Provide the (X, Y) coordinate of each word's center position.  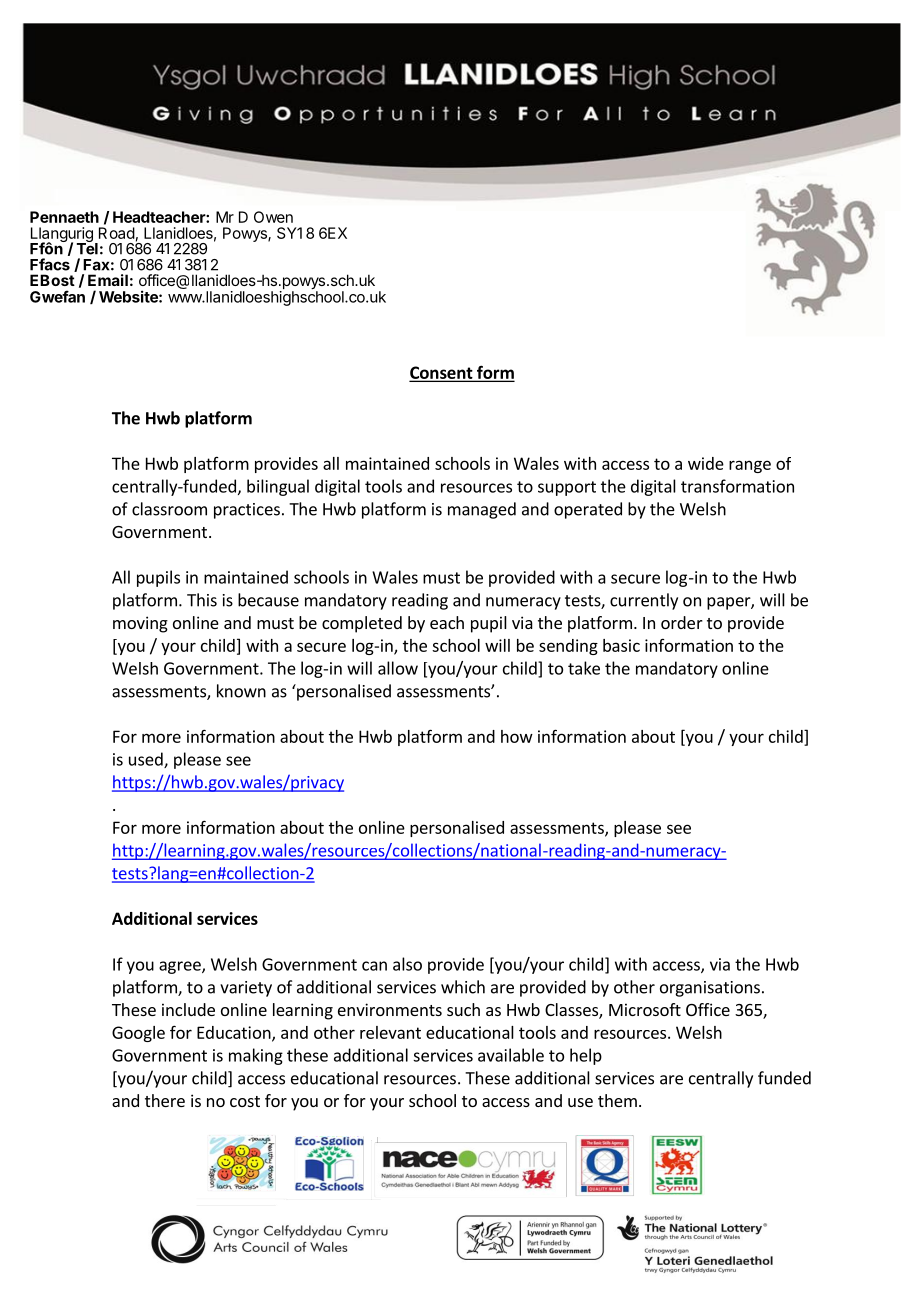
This (202, 600)
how (517, 736)
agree (181, 967)
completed (362, 624)
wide (706, 463)
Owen (273, 217)
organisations (710, 989)
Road (117, 233)
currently (644, 601)
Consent (442, 373)
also (407, 964)
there (165, 1100)
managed (482, 510)
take (584, 668)
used (147, 760)
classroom (169, 509)
